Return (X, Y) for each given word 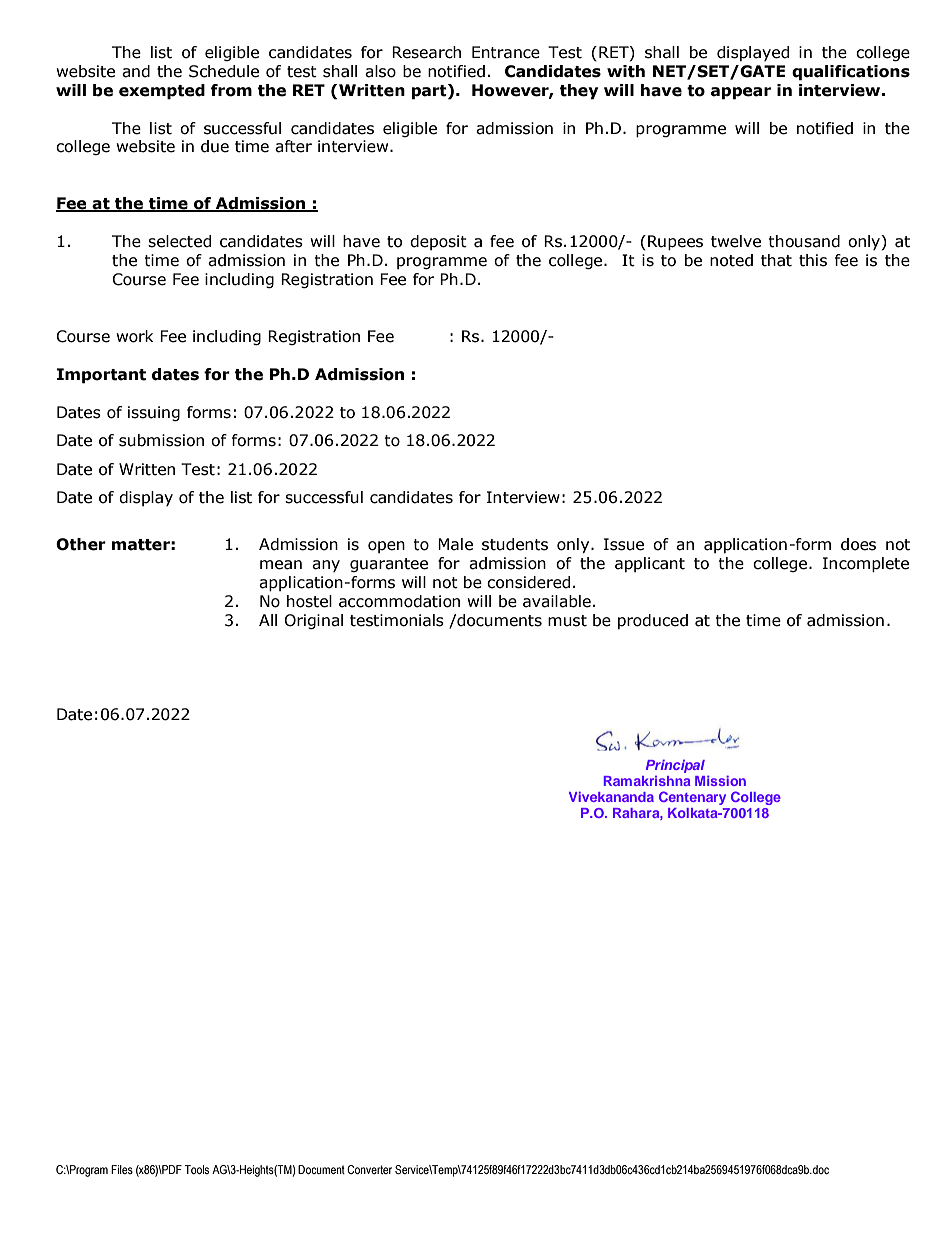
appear (741, 93)
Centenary (692, 798)
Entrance (506, 52)
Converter (369, 1169)
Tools (197, 1169)
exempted (162, 92)
